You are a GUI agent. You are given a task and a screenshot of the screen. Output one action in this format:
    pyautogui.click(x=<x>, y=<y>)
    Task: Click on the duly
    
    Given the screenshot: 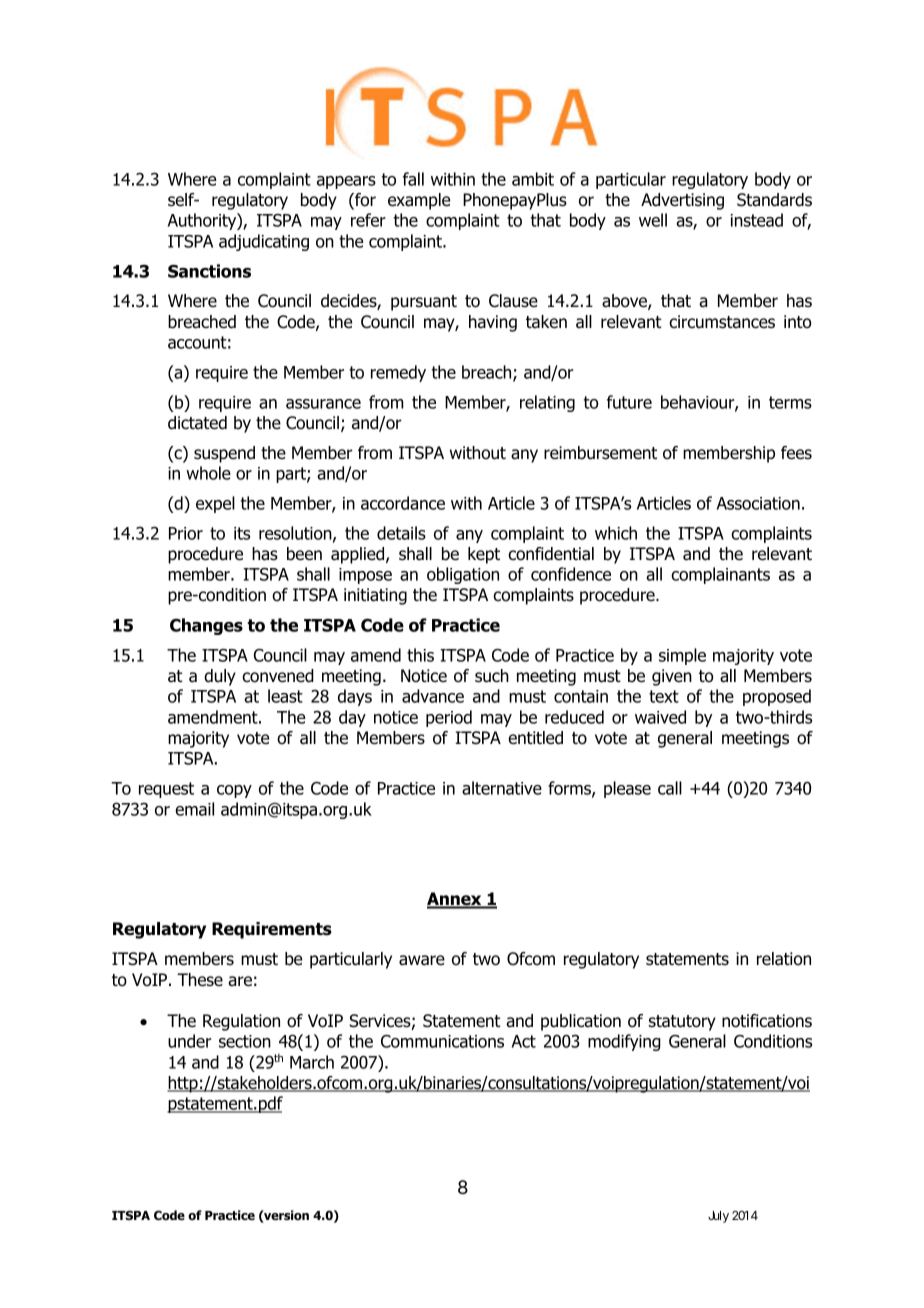 What is the action you would take?
    pyautogui.click(x=220, y=677)
